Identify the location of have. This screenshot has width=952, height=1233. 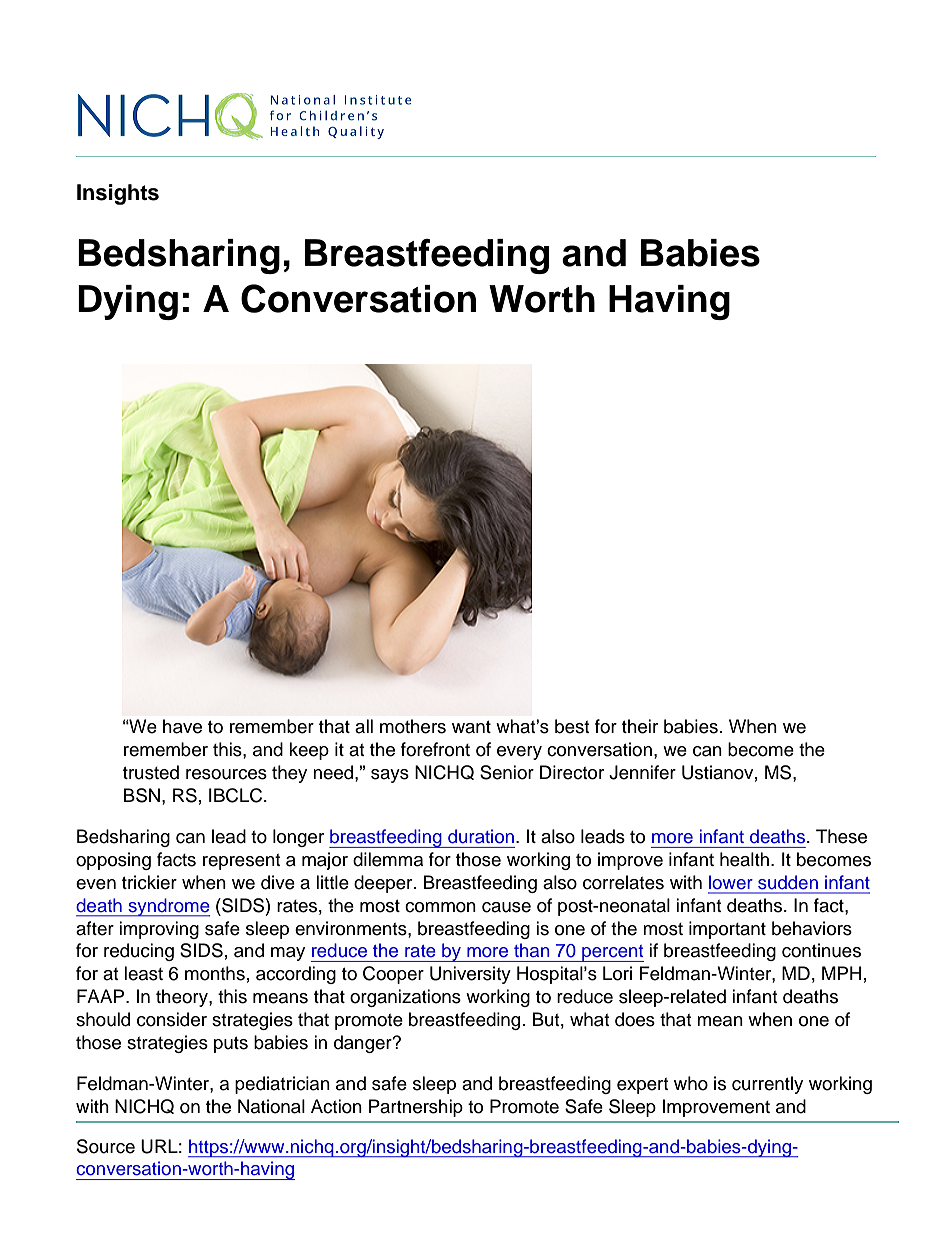
(182, 726).
